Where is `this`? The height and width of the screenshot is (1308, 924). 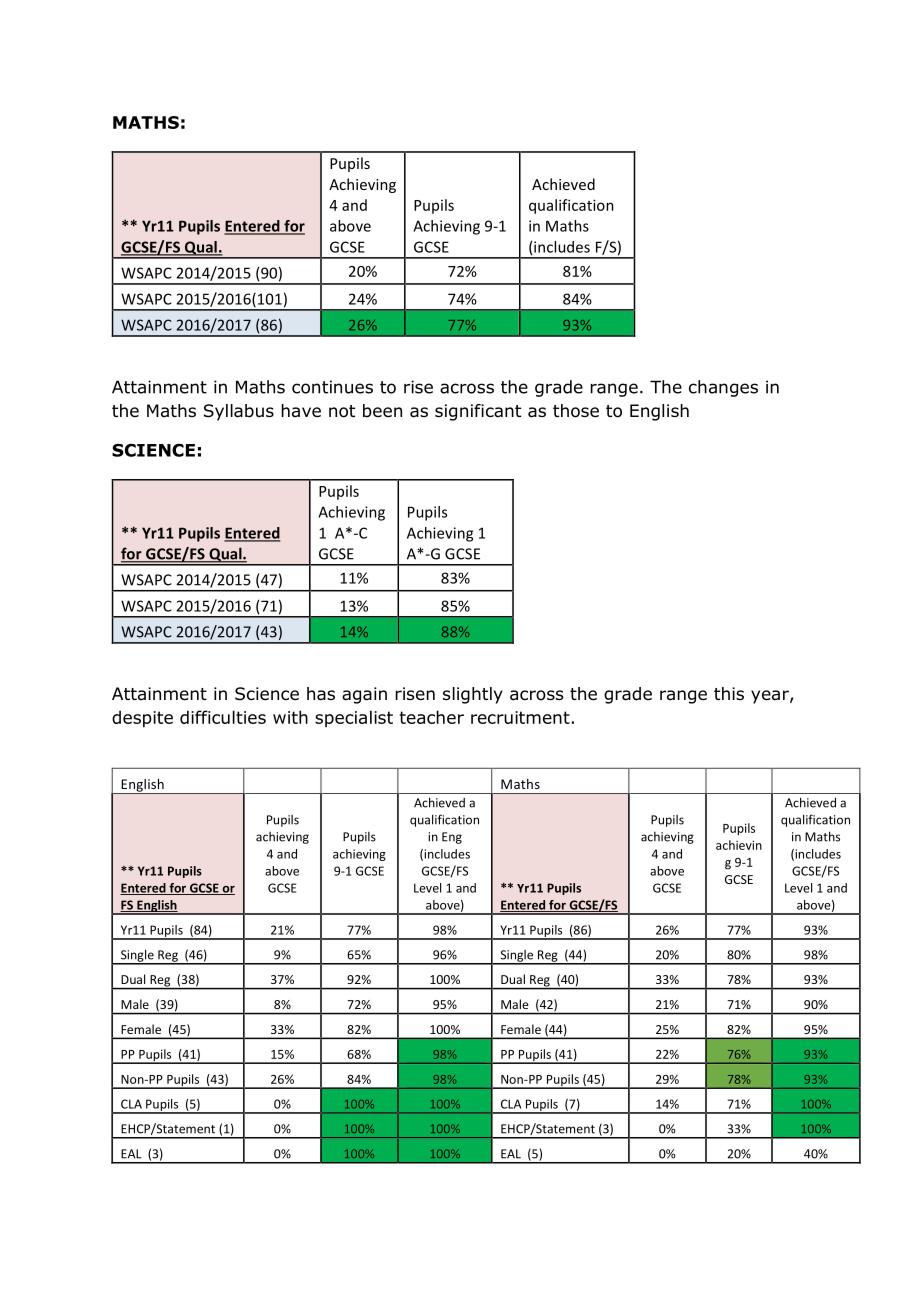
this is located at coordinates (729, 693).
